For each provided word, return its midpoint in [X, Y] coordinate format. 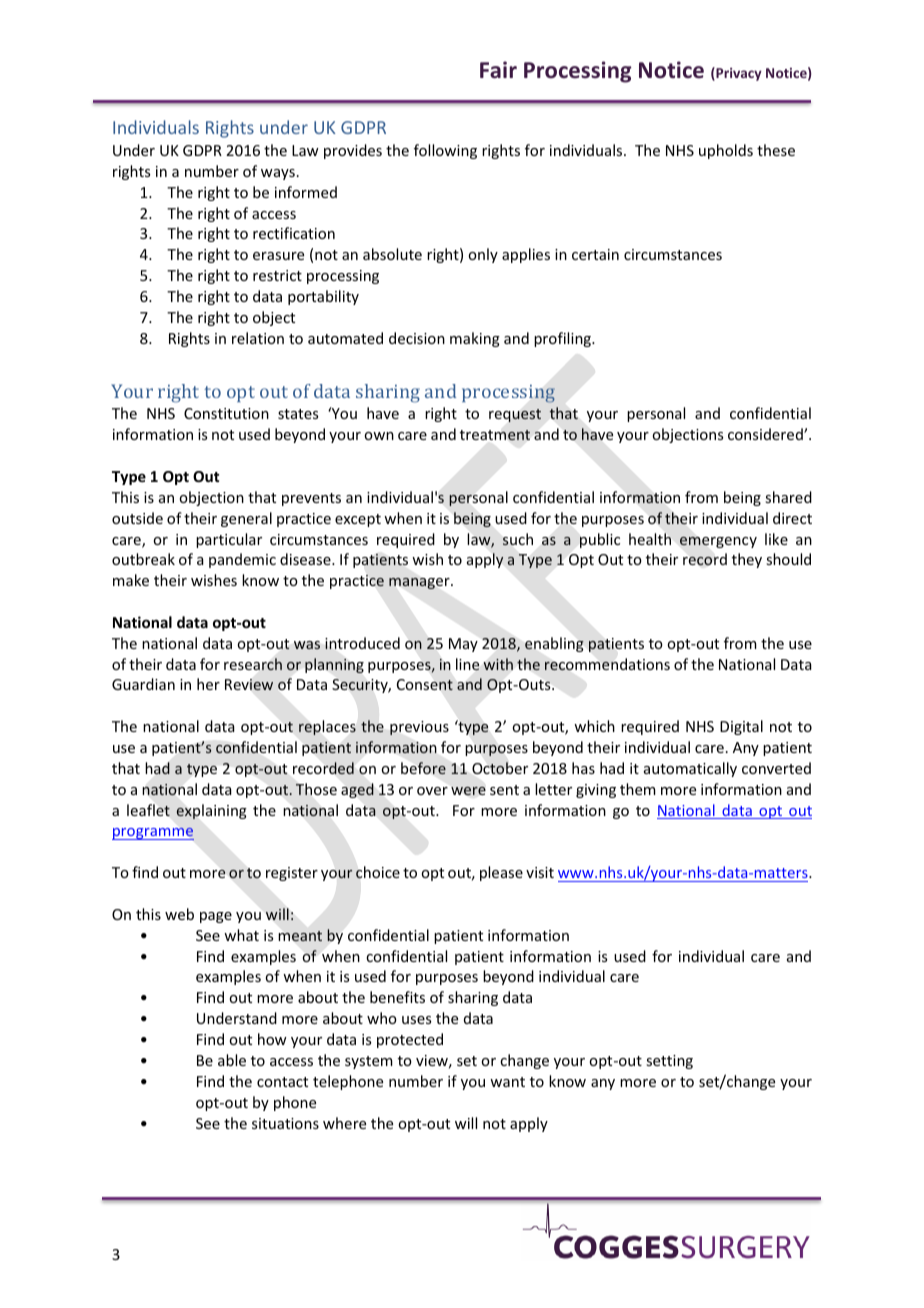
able [232, 1060]
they [747, 560]
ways [278, 174]
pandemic [242, 560]
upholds [726, 151]
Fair [498, 70]
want [507, 1082]
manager [420, 583]
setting [669, 1062]
